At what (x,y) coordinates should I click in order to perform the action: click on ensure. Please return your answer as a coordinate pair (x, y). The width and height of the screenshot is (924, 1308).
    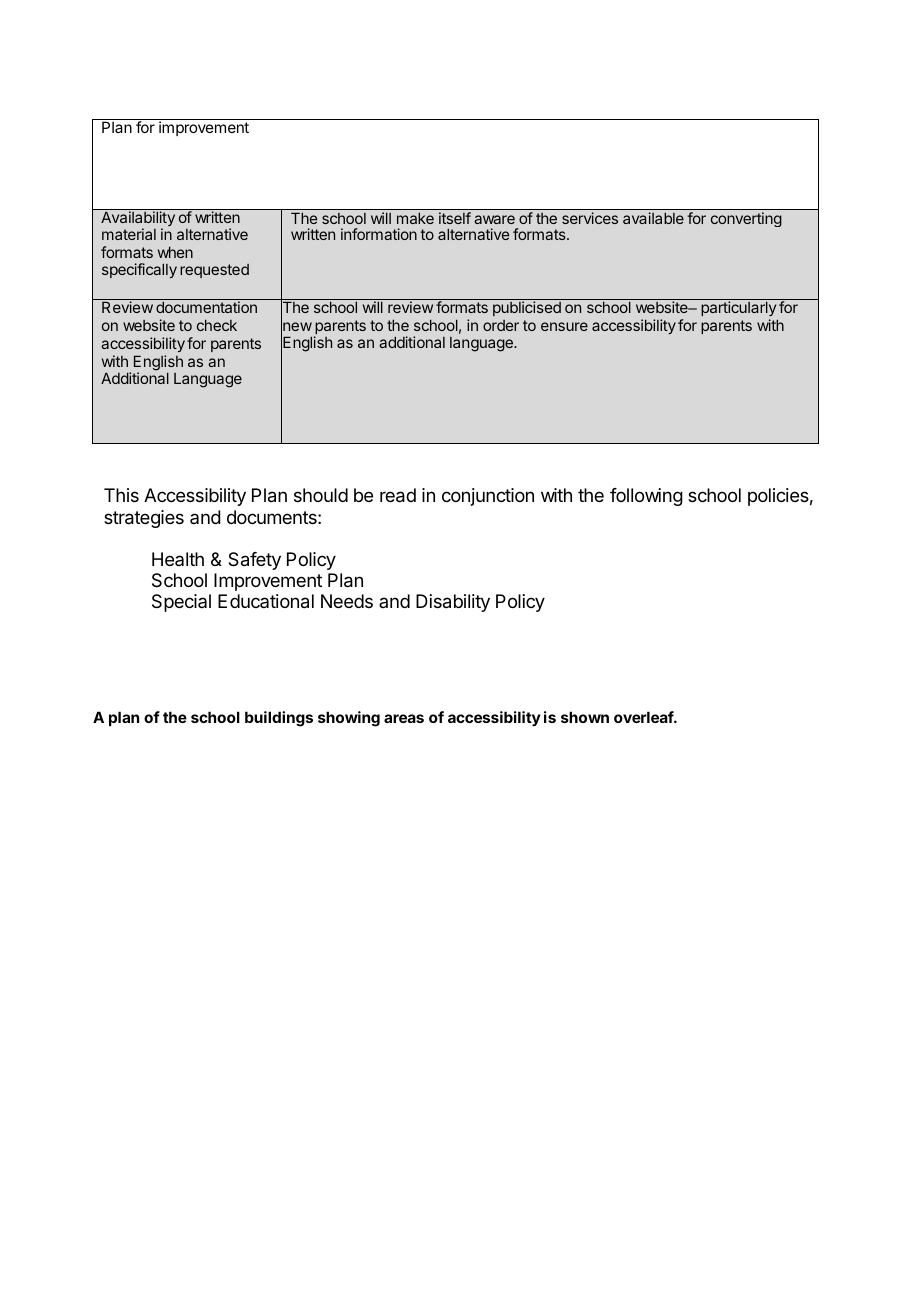
    Looking at the image, I should click on (564, 326).
